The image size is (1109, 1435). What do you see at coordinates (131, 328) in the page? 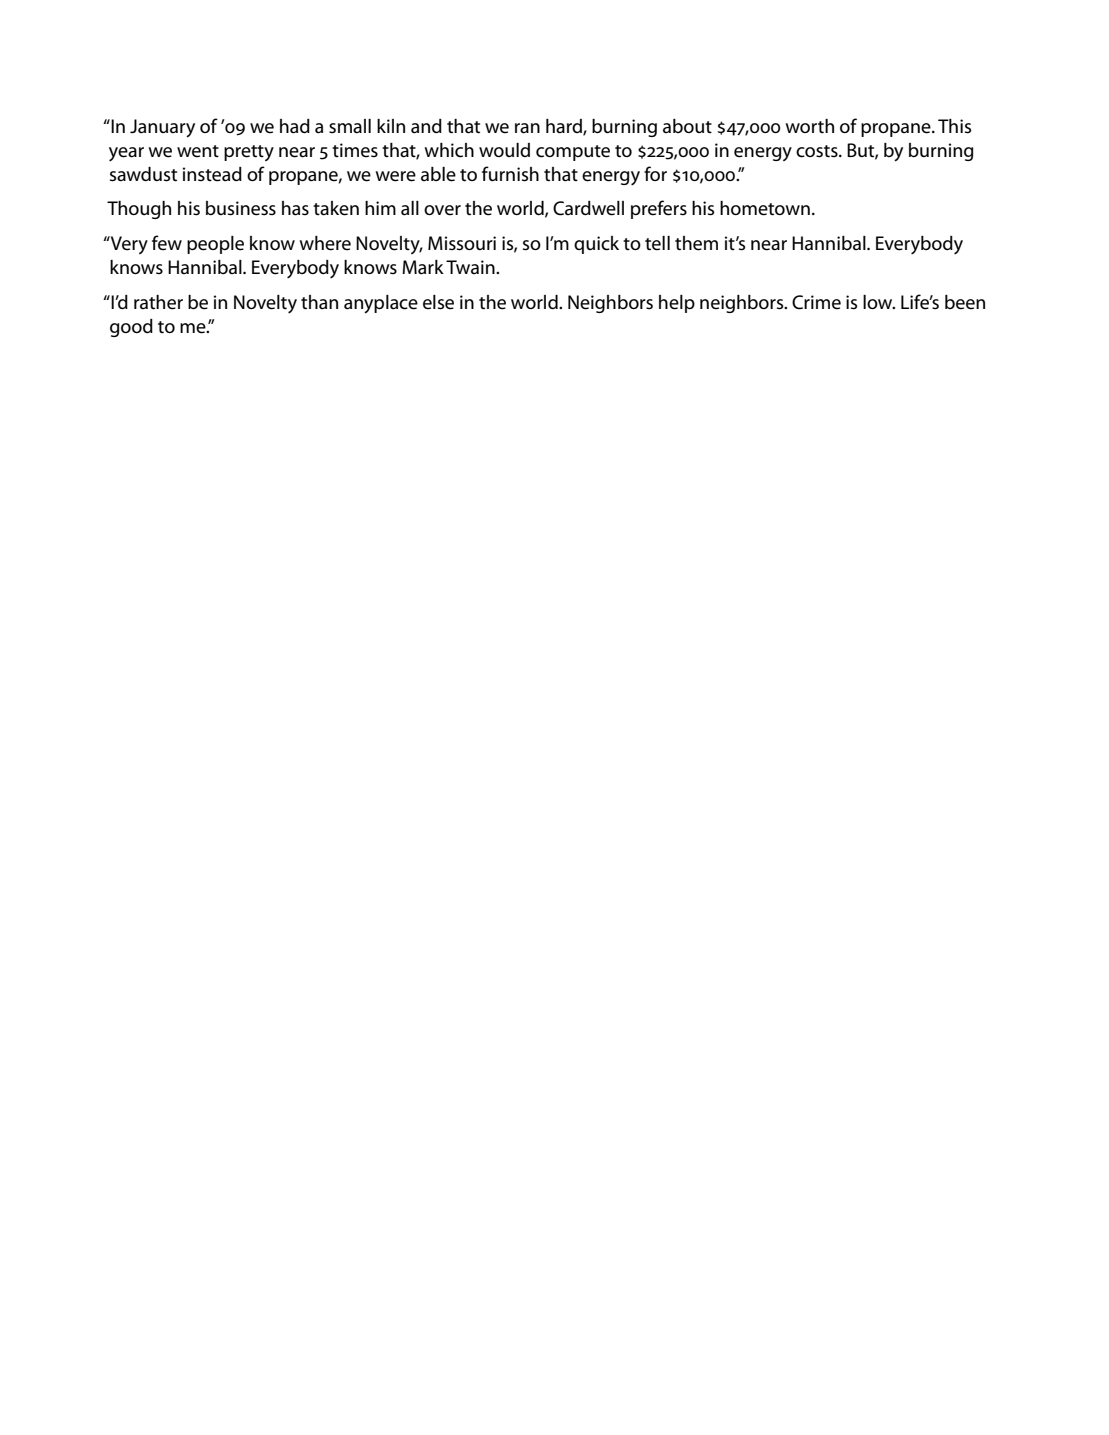
I see `good` at bounding box center [131, 328].
